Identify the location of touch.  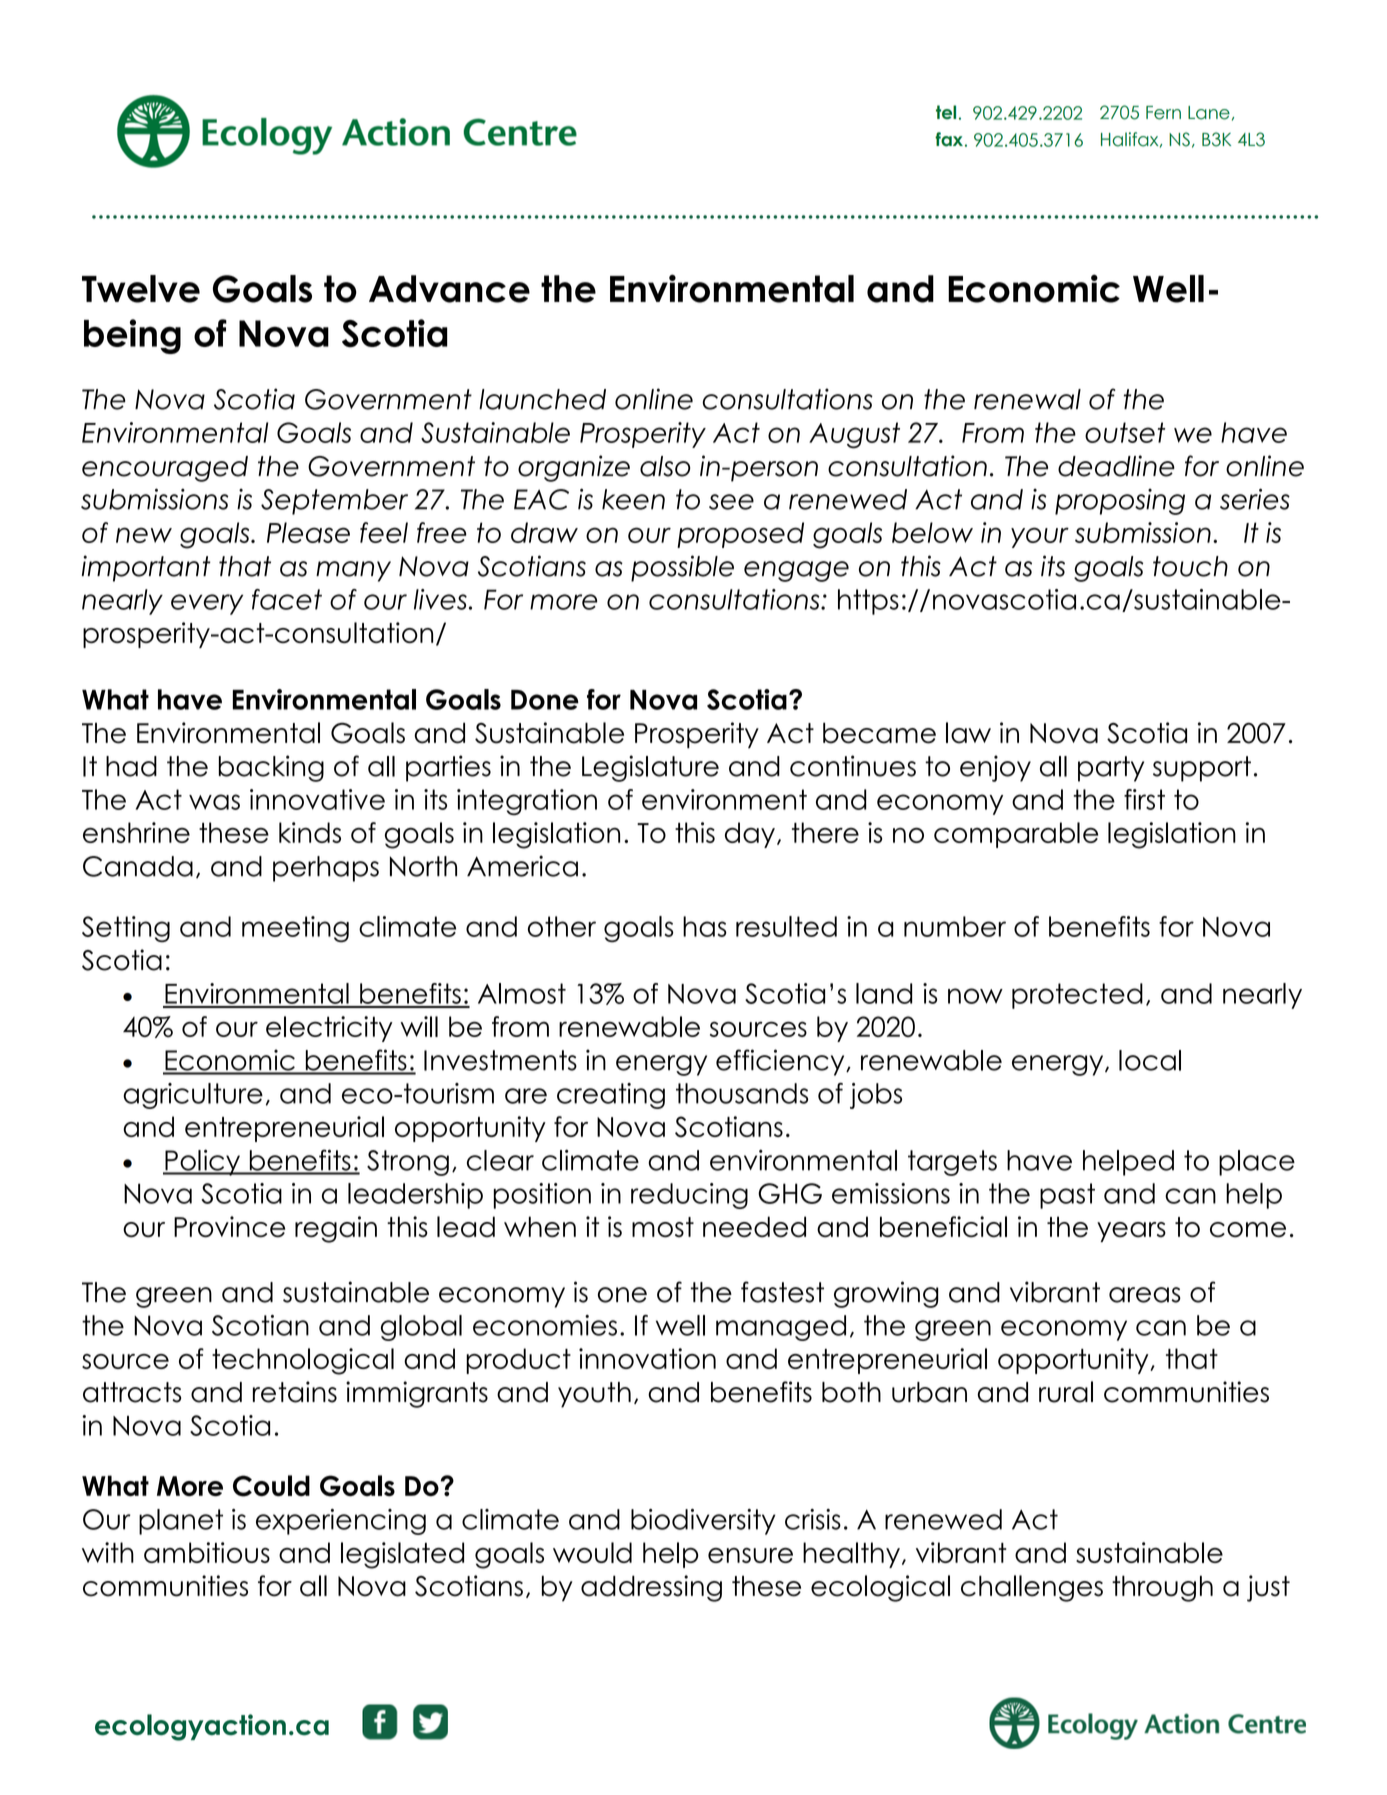
(1190, 566).
